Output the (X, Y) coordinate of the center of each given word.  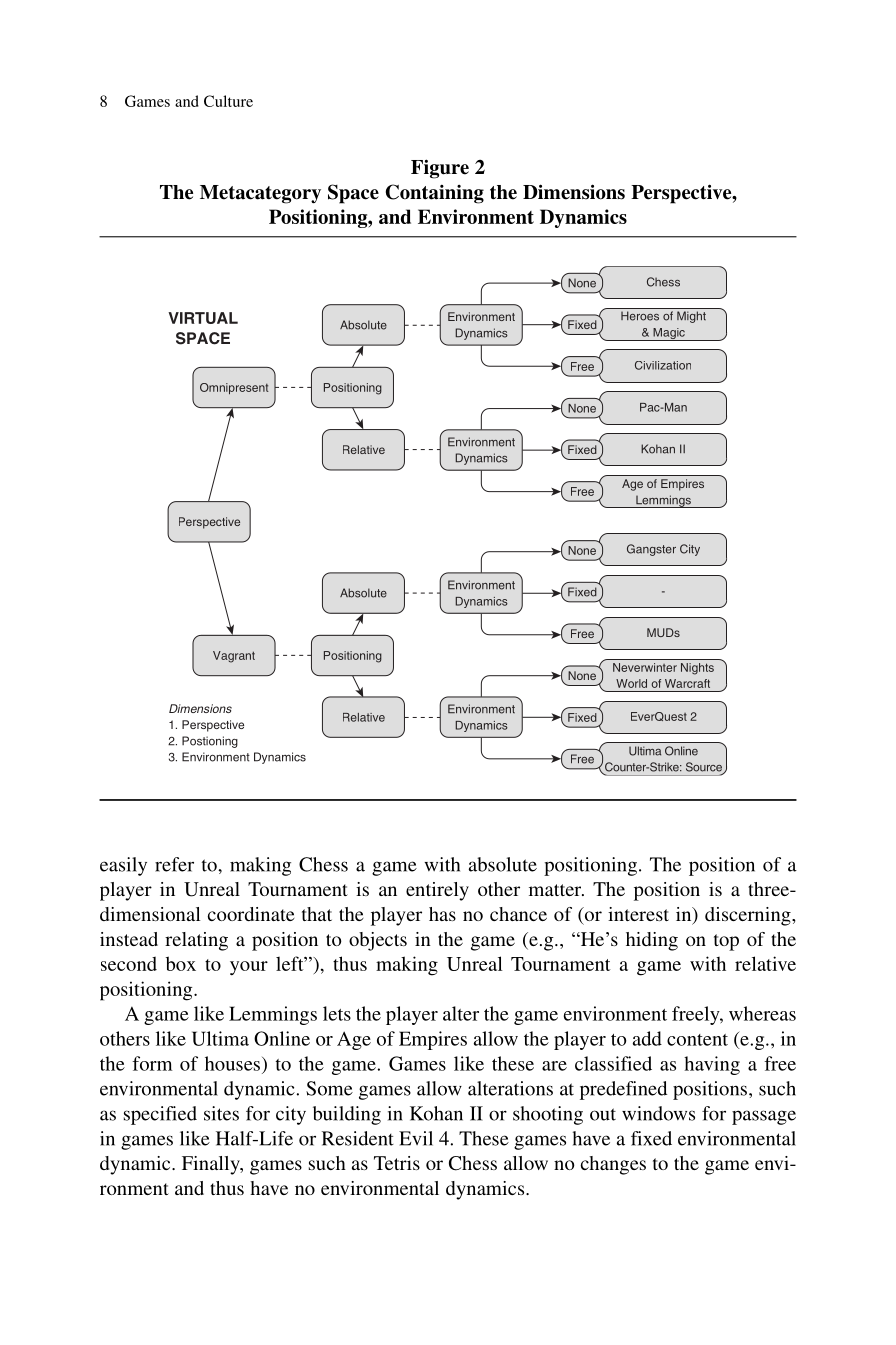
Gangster (651, 550)
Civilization (663, 365)
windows (658, 1113)
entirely (437, 891)
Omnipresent (234, 388)
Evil (416, 1138)
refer (174, 864)
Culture (228, 101)
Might (691, 317)
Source (705, 768)
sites (221, 1113)
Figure (440, 169)
